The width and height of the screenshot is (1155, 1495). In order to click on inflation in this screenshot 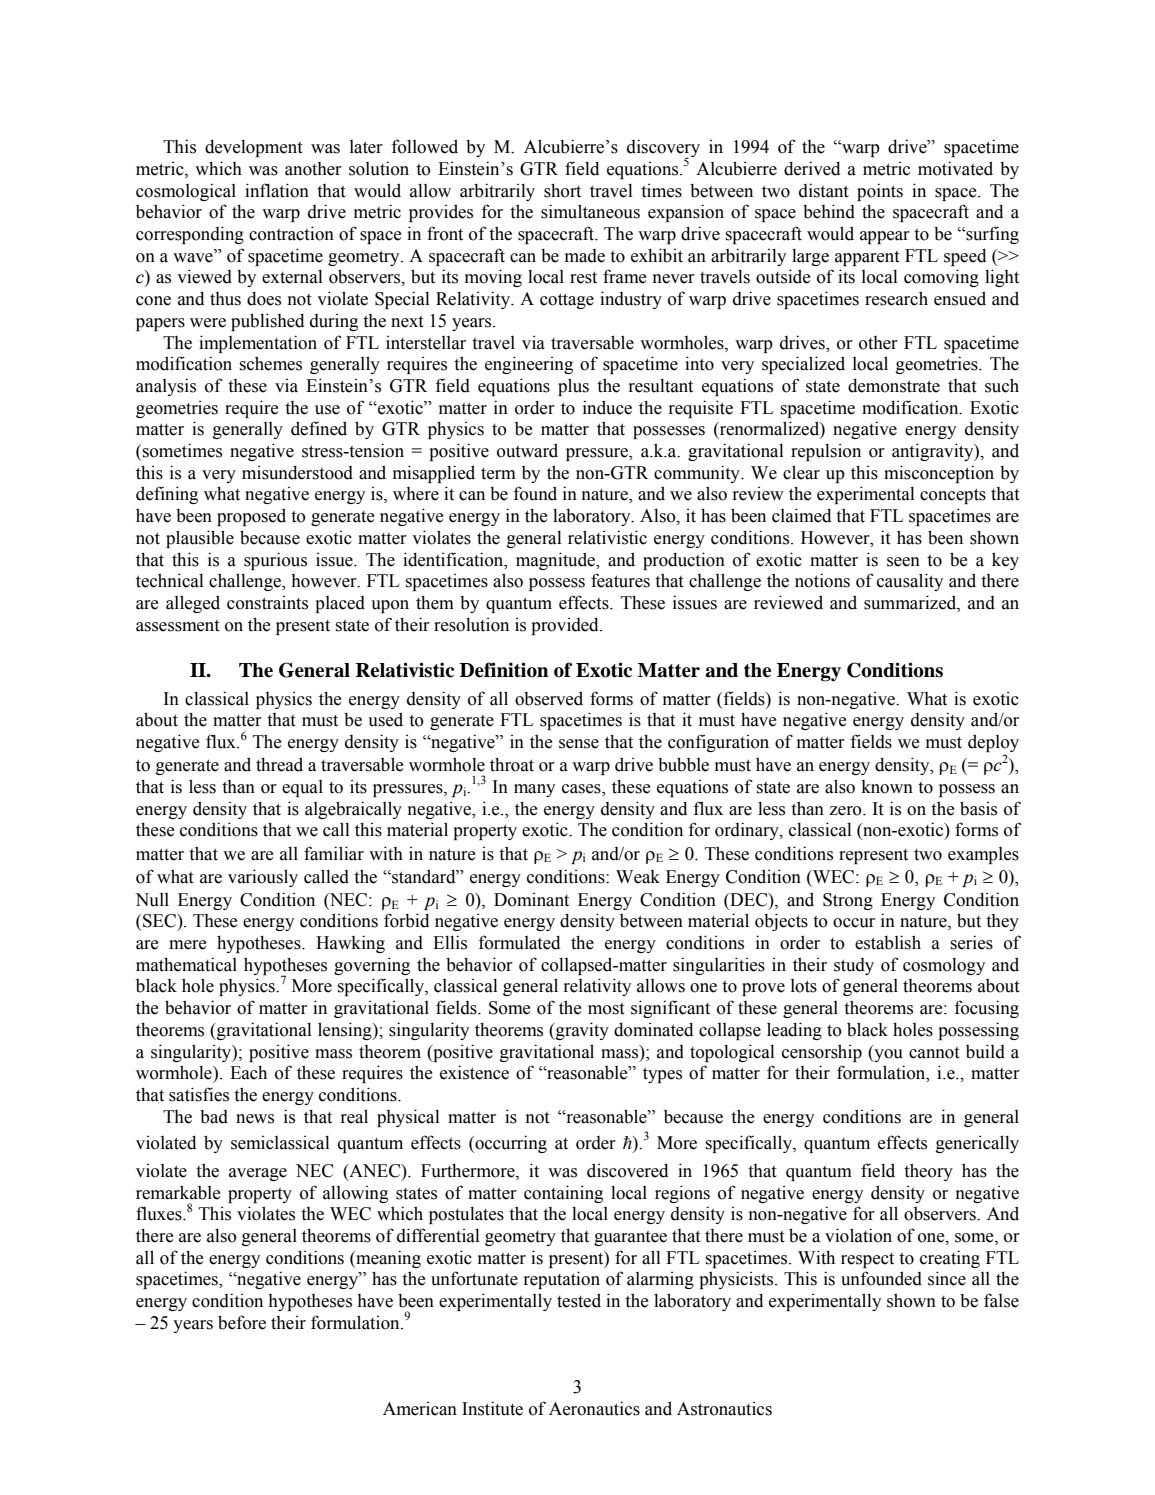, I will do `click(277, 190)`.
